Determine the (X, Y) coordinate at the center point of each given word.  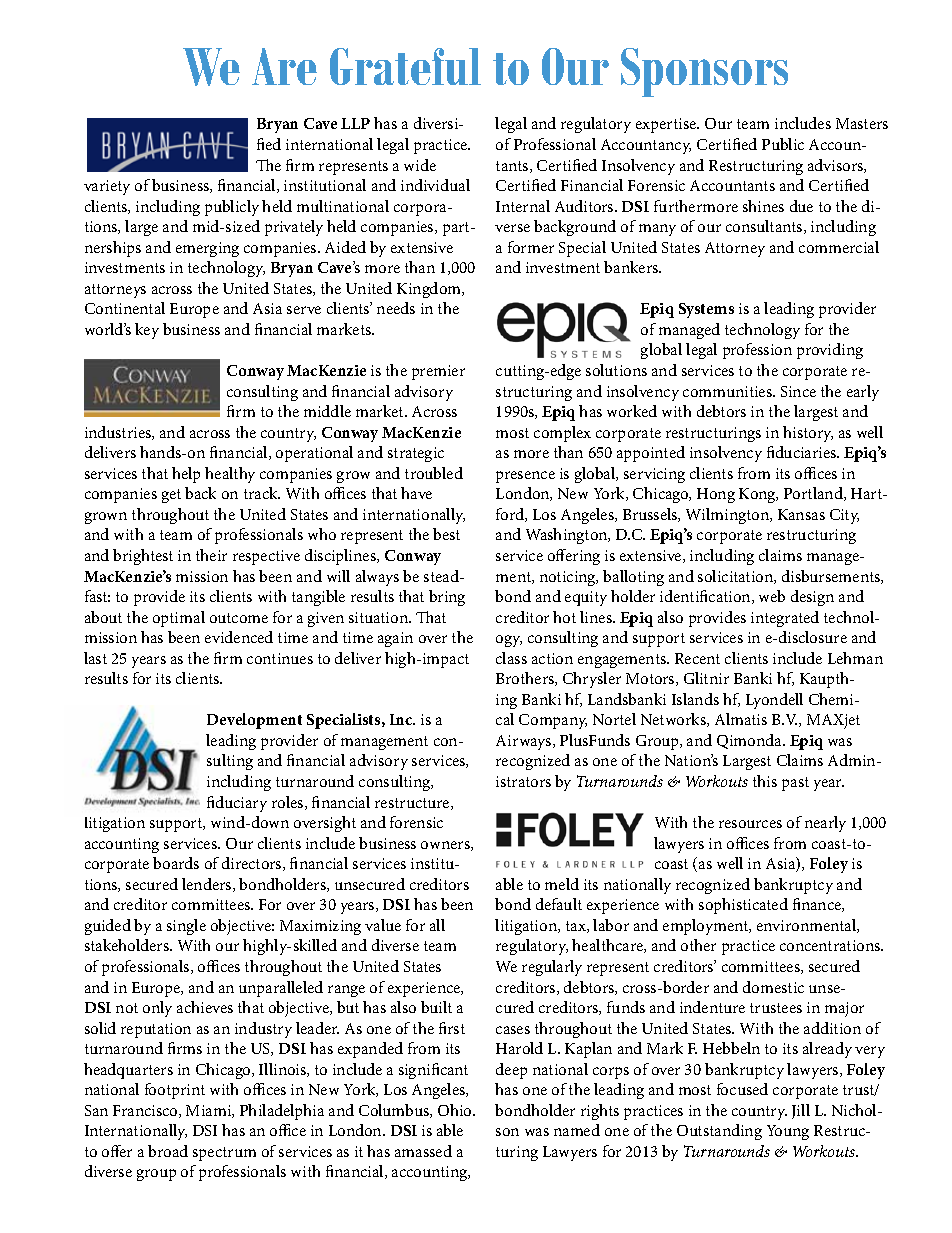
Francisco (146, 1111)
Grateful (405, 66)
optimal (179, 619)
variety (107, 187)
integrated (785, 619)
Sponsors (704, 72)
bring (447, 598)
